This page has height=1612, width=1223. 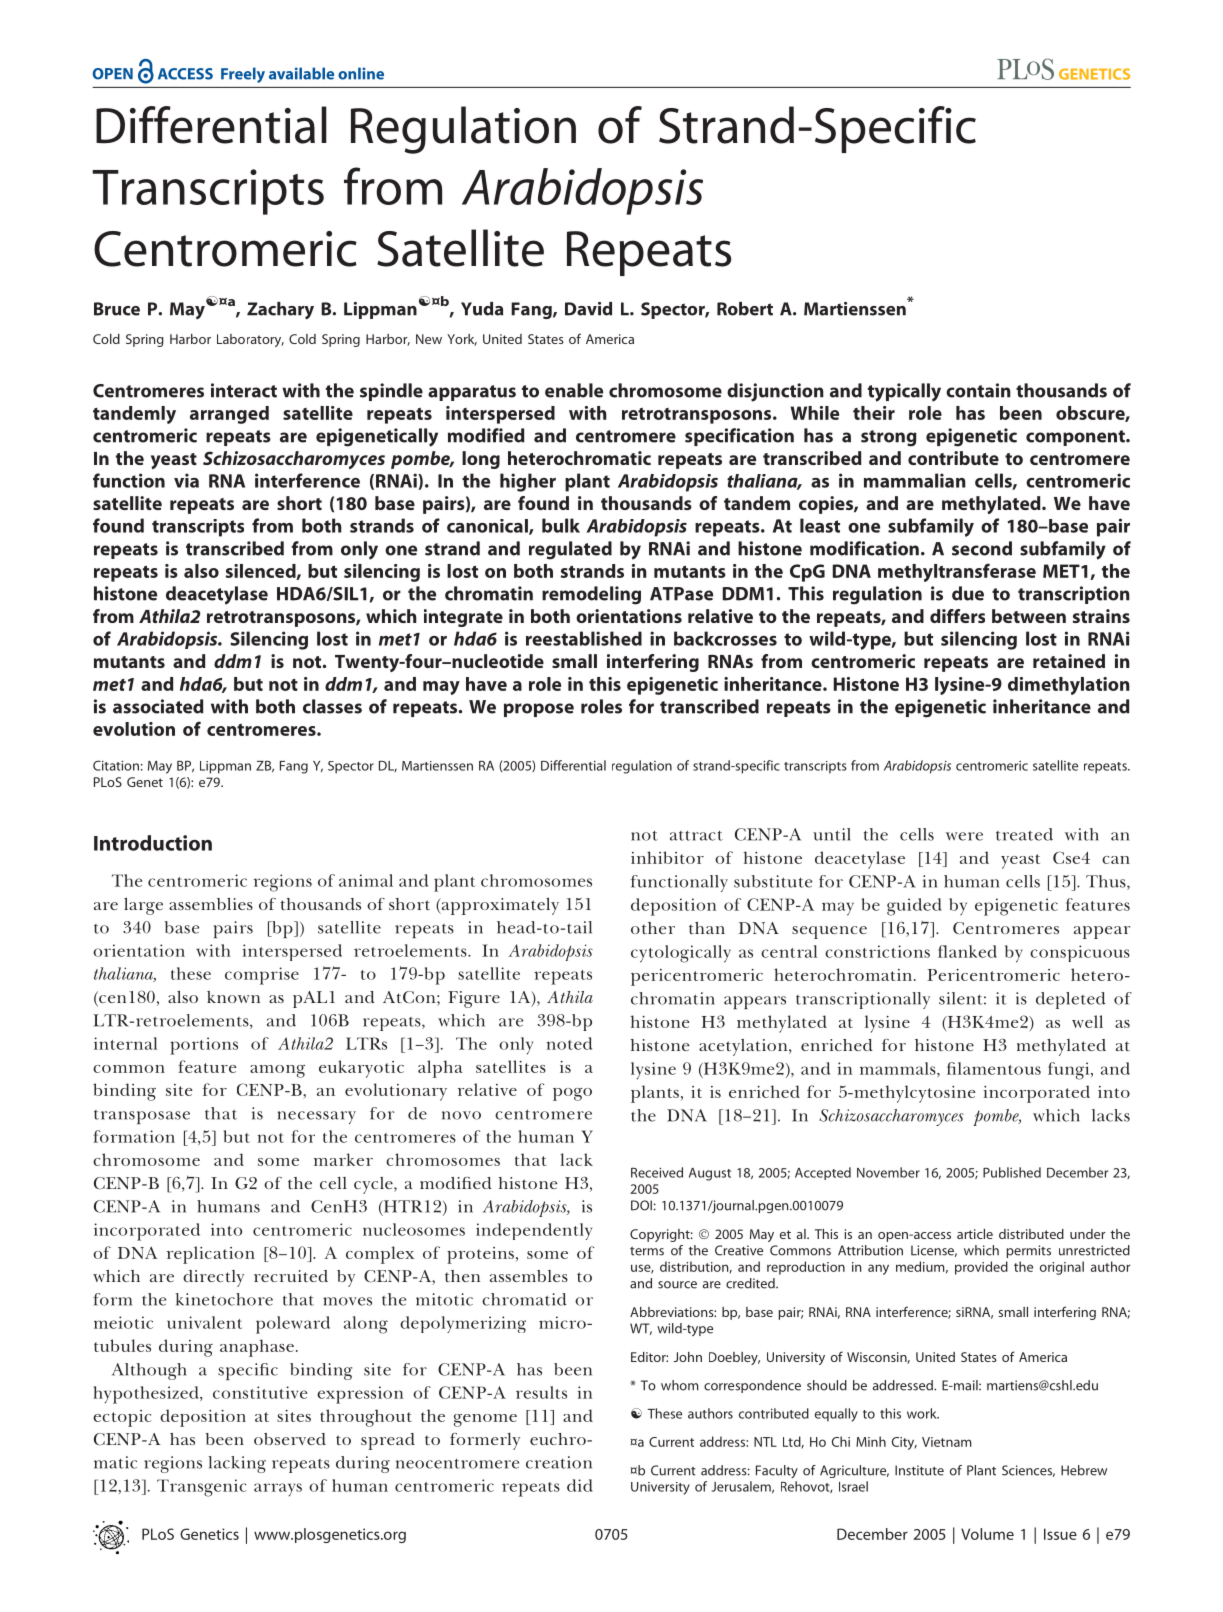 What do you see at coordinates (641, 1205) in the page?
I see `DOI` at bounding box center [641, 1205].
